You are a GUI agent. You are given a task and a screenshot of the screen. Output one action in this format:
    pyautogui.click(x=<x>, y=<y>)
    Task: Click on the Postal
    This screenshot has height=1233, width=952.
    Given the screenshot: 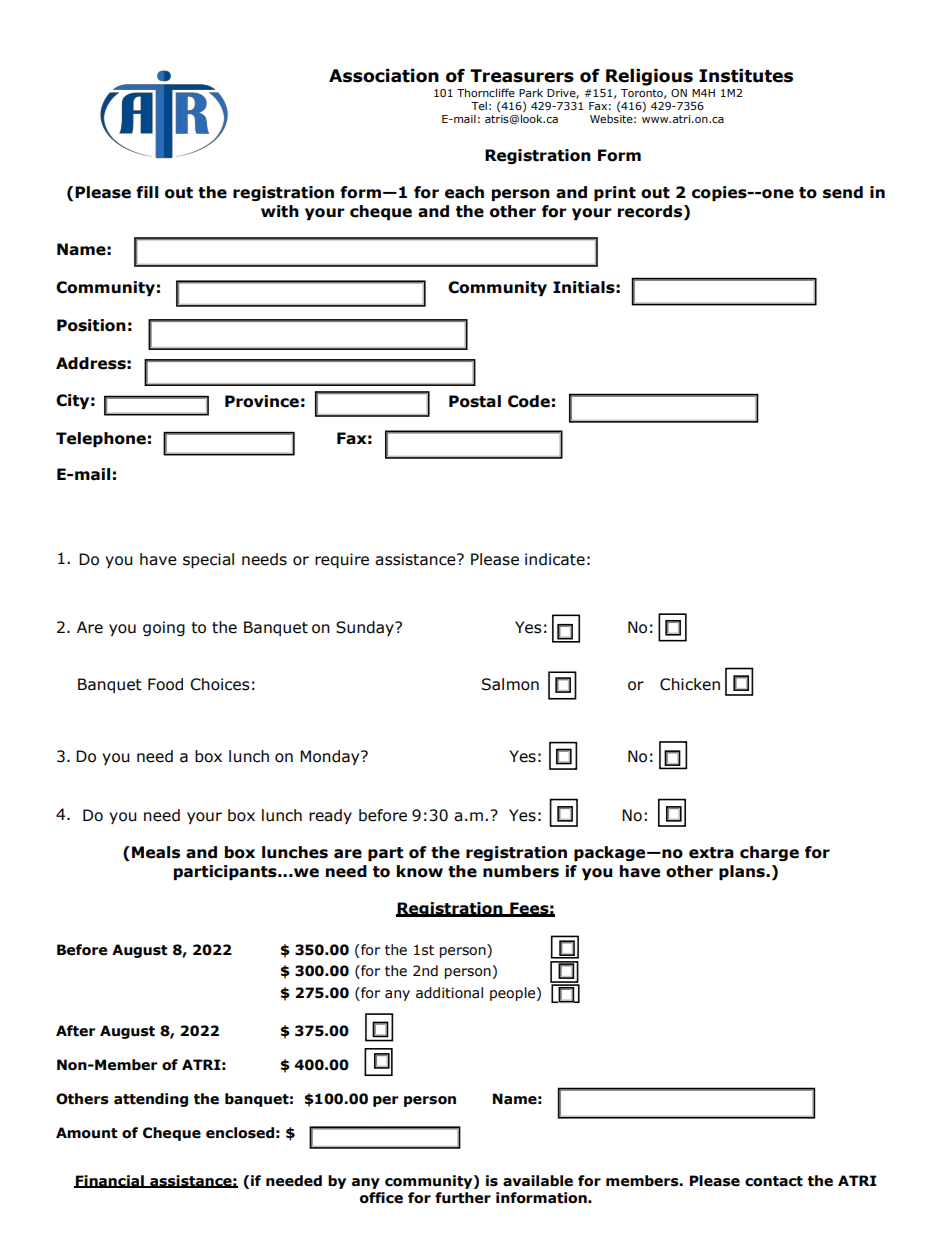 What is the action you would take?
    pyautogui.click(x=475, y=401)
